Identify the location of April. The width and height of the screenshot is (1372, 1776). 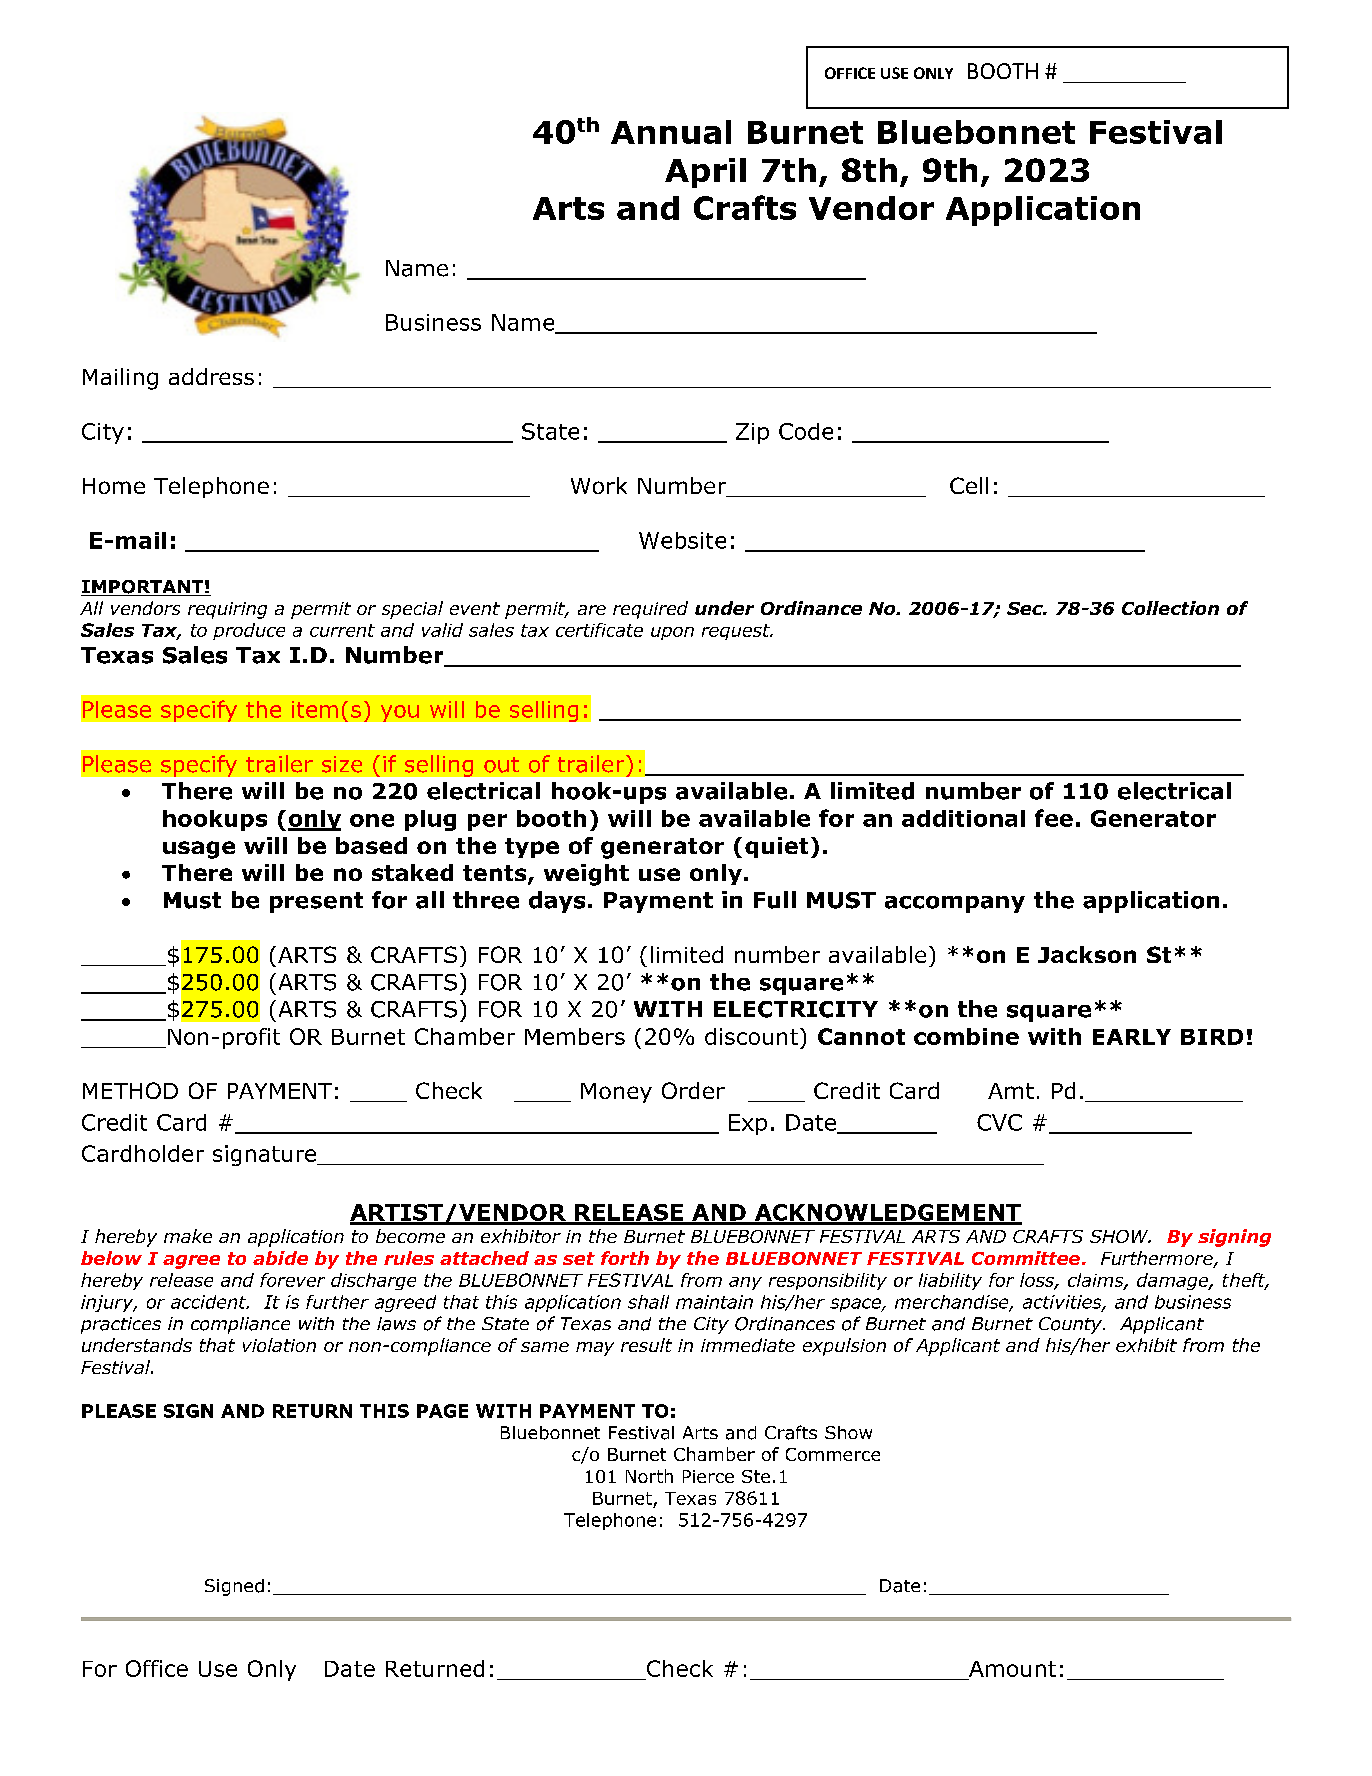
(705, 173).
